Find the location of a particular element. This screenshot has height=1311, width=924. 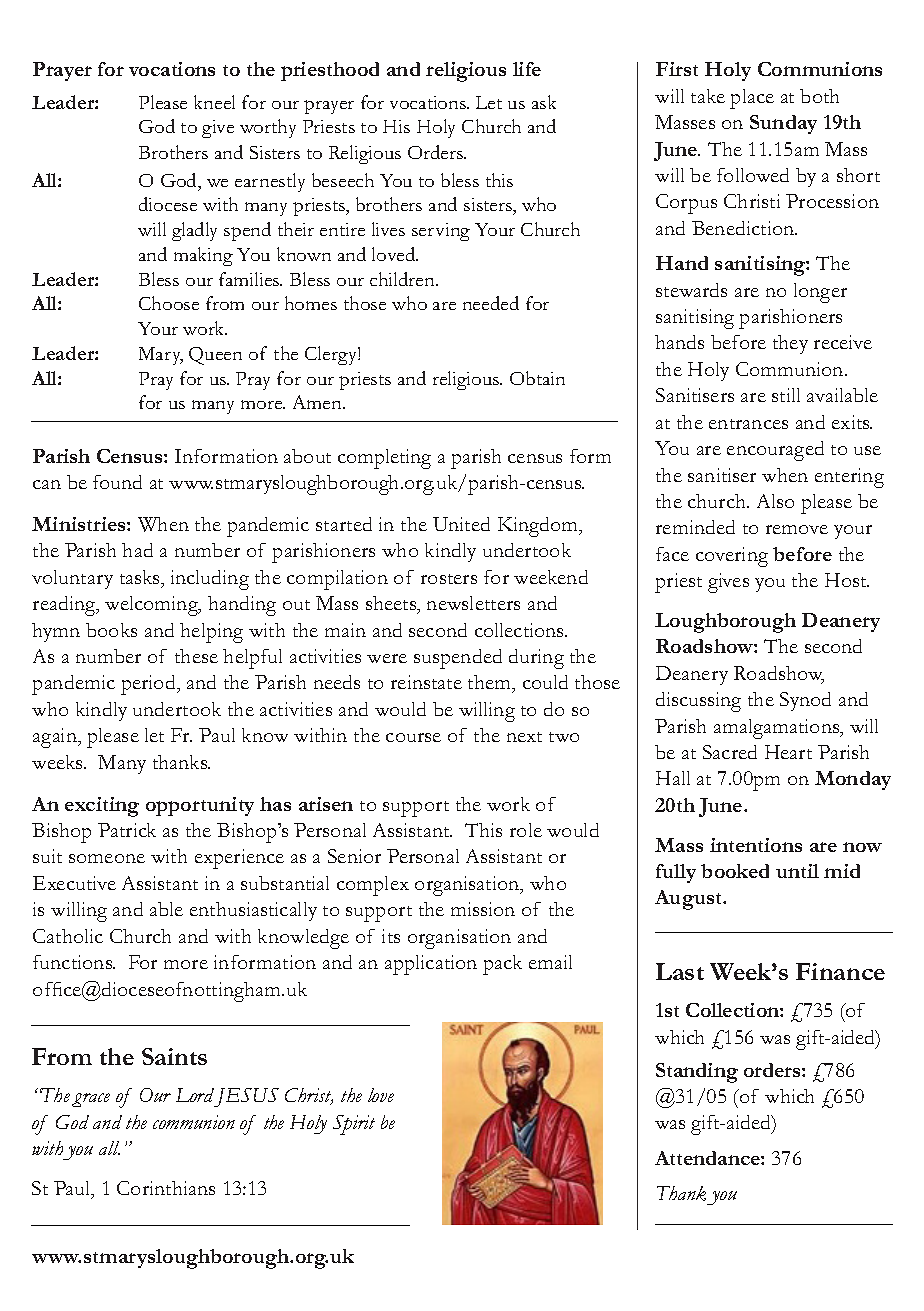

they is located at coordinates (790, 344).
